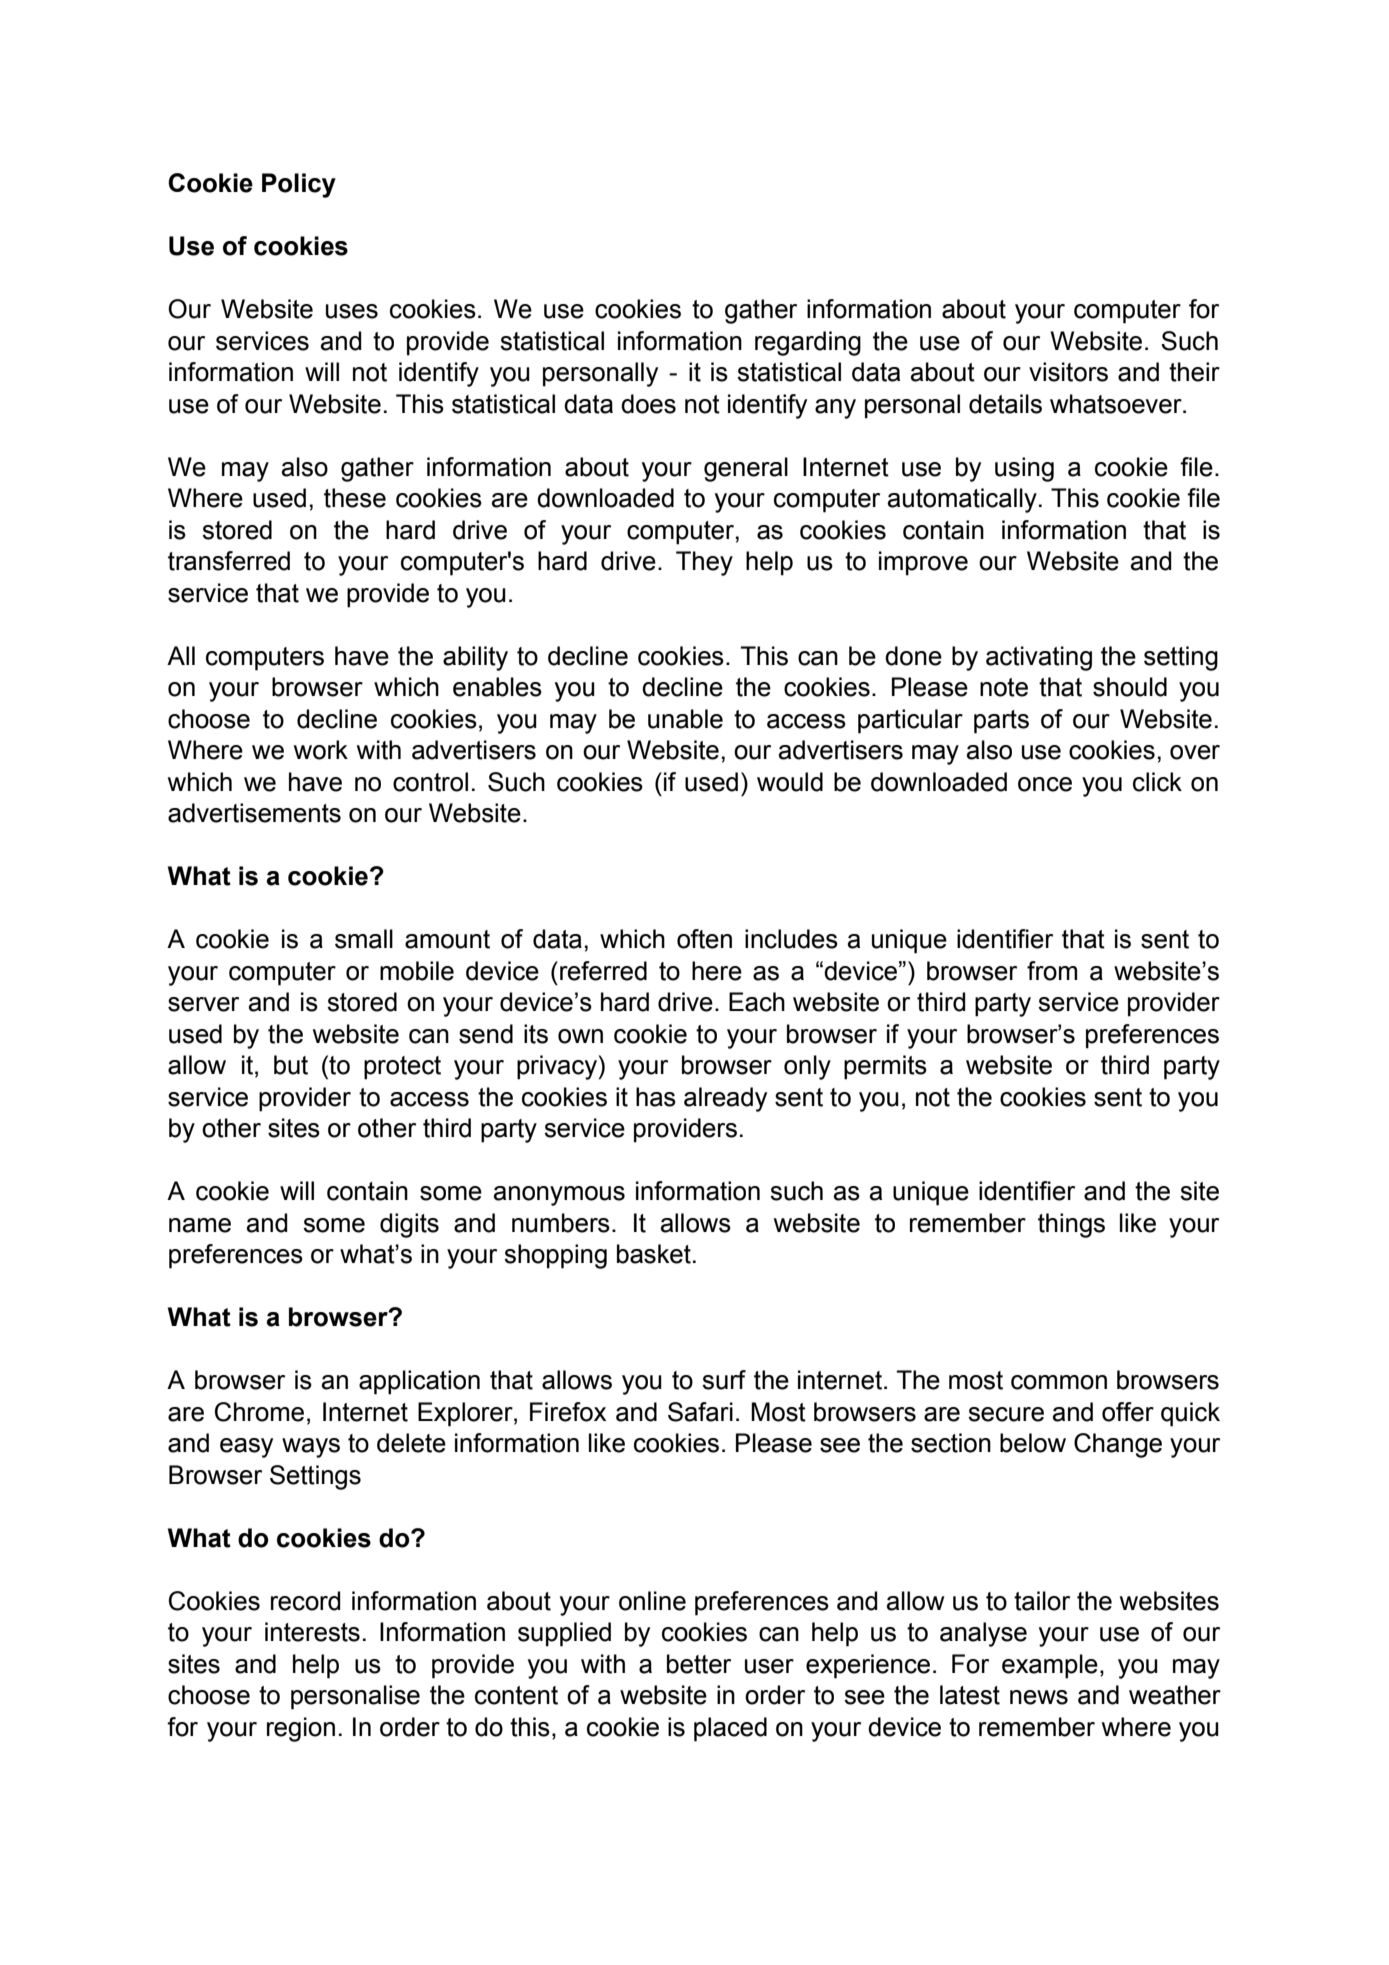 The height and width of the page is (1965, 1389). What do you see at coordinates (808, 343) in the page?
I see `regarding` at bounding box center [808, 343].
